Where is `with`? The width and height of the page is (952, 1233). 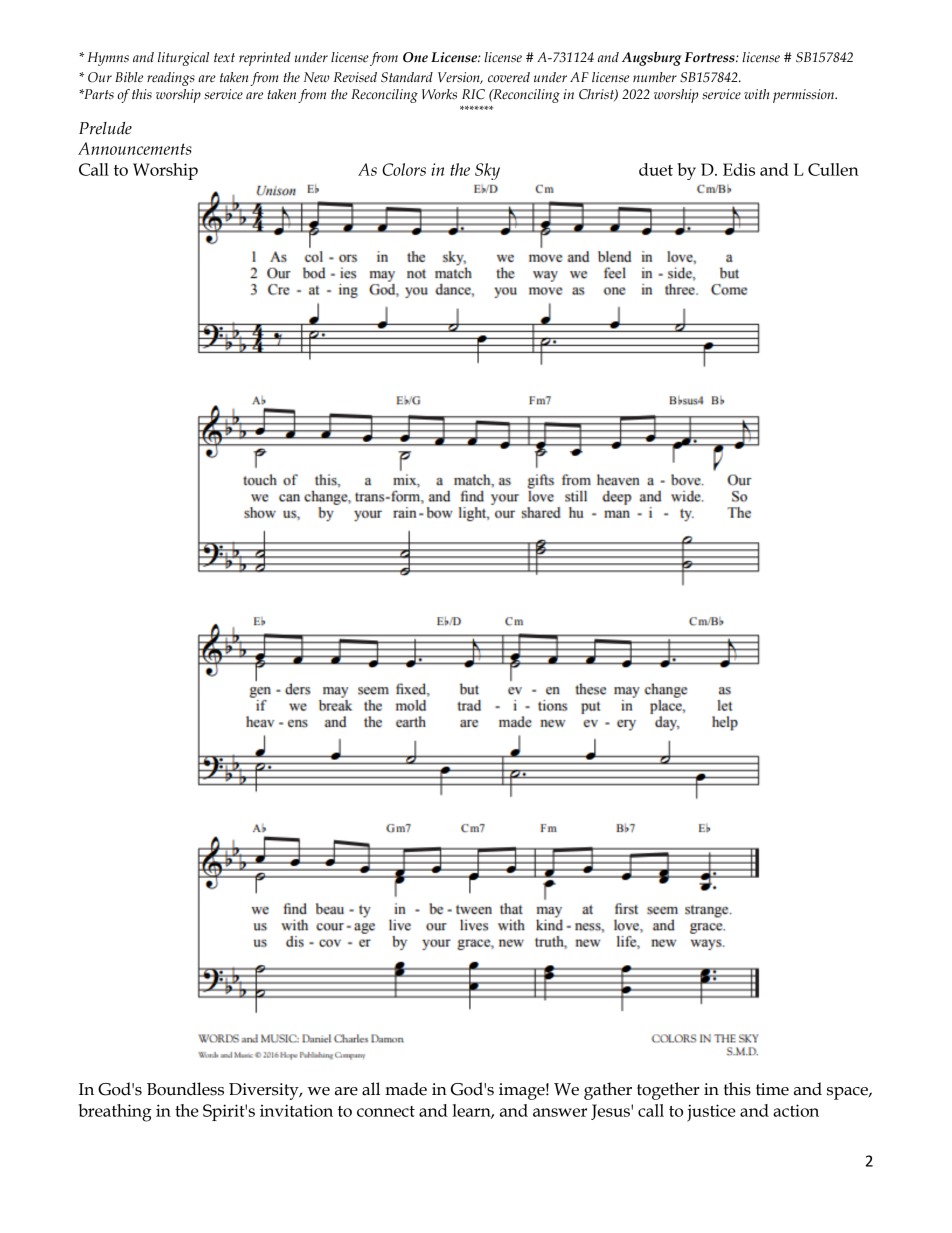
with is located at coordinates (756, 94).
